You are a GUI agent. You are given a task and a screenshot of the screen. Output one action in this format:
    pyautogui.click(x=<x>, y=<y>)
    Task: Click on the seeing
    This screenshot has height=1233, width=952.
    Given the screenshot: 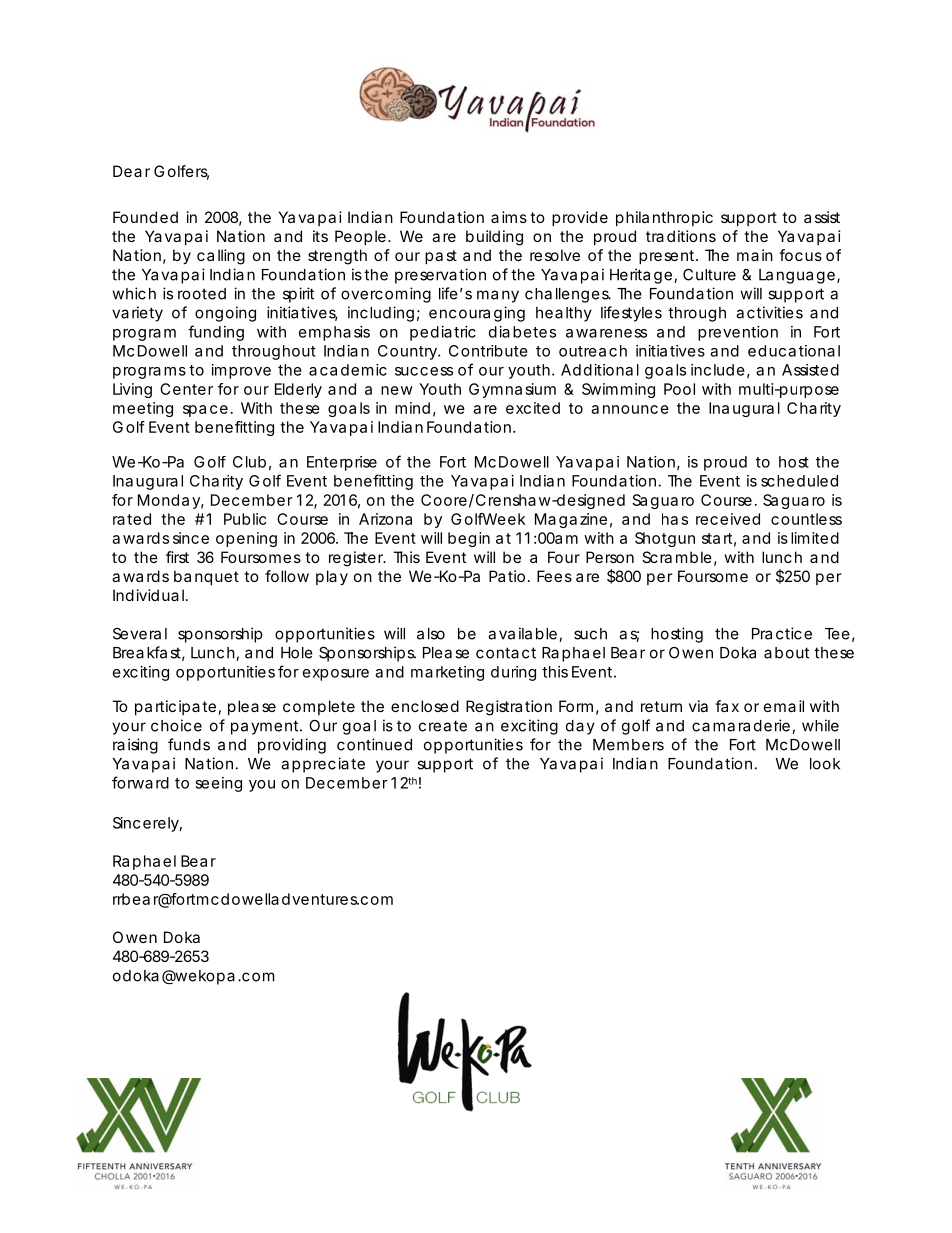 What is the action you would take?
    pyautogui.click(x=218, y=784)
